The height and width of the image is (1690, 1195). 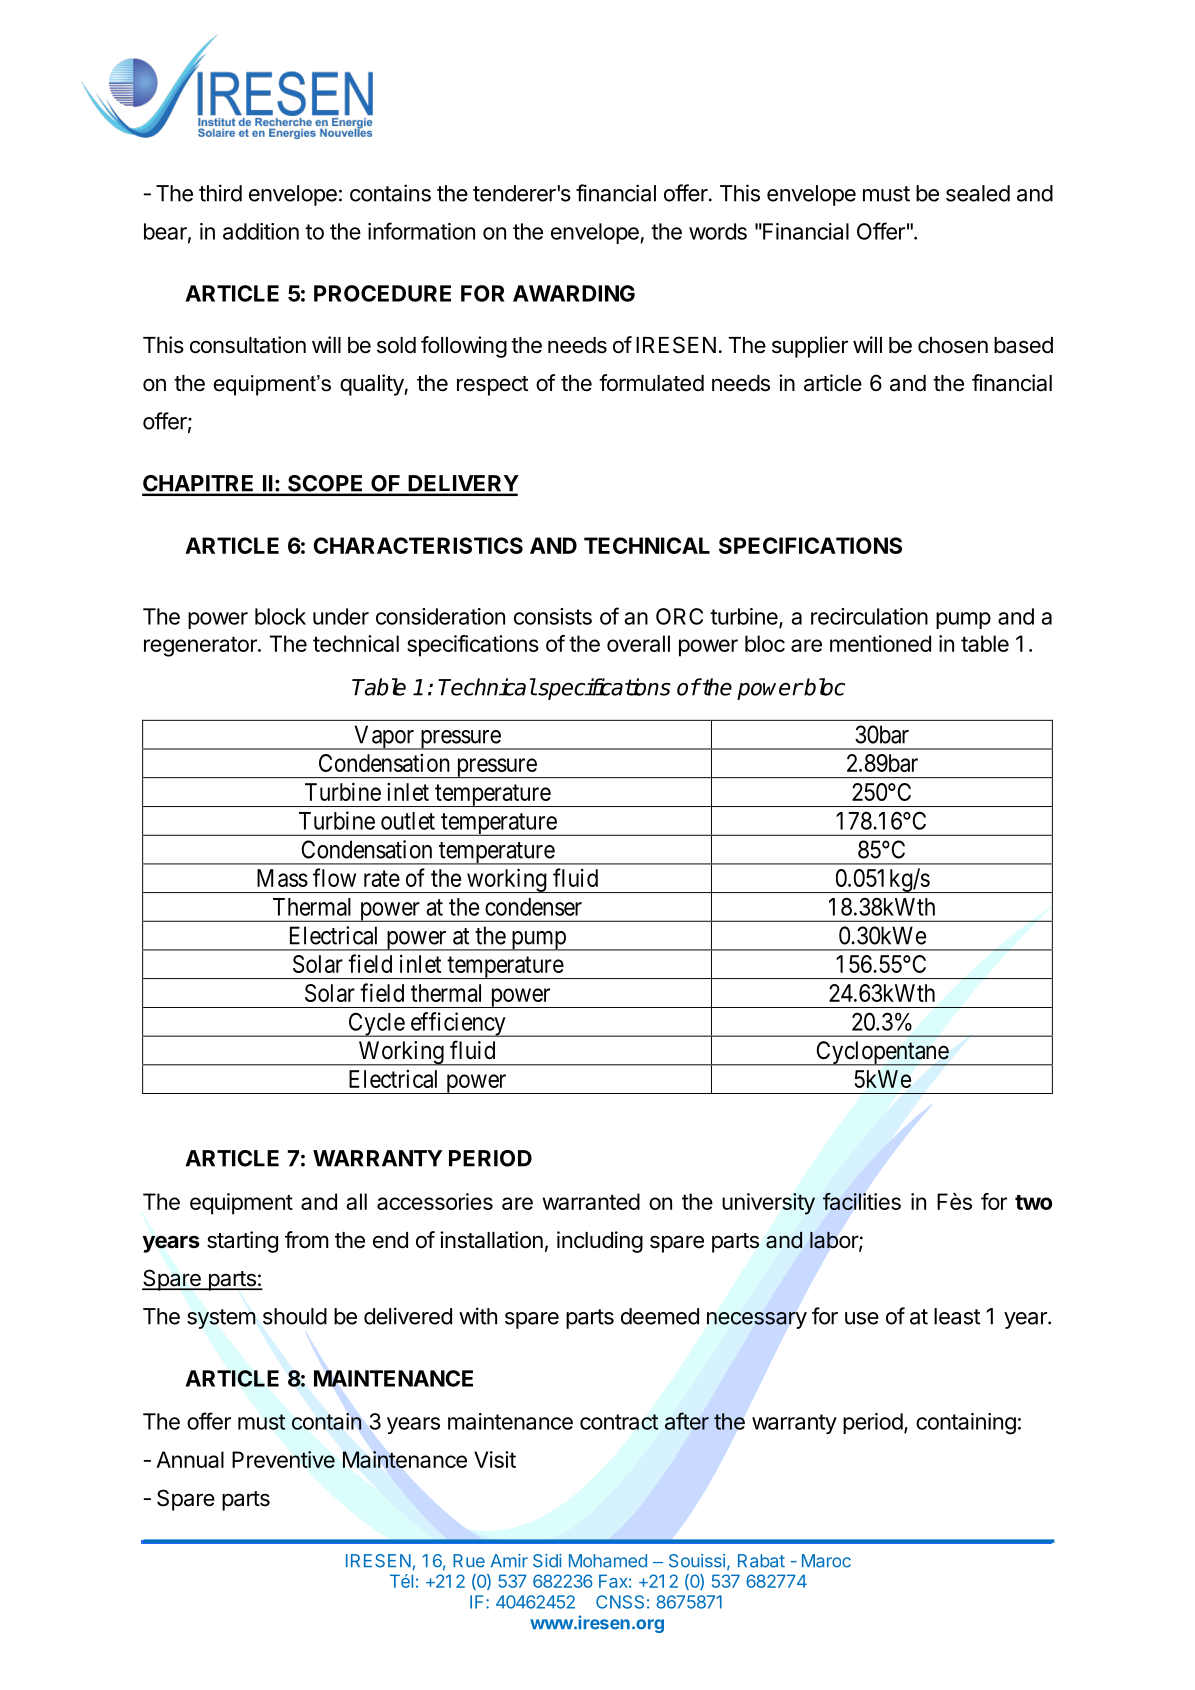 I want to click on mentioned, so click(x=880, y=643).
